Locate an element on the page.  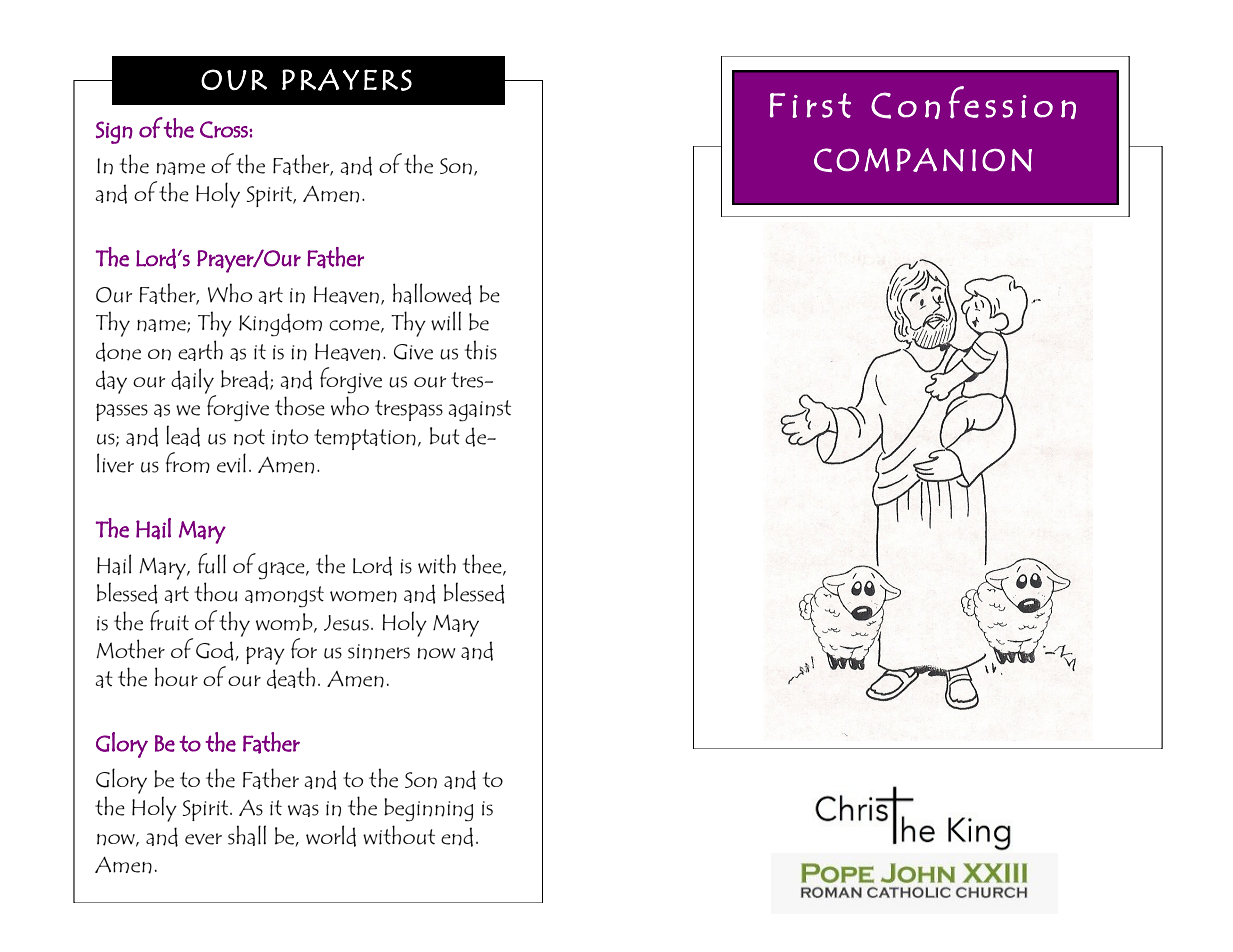
this is located at coordinates (481, 350).
